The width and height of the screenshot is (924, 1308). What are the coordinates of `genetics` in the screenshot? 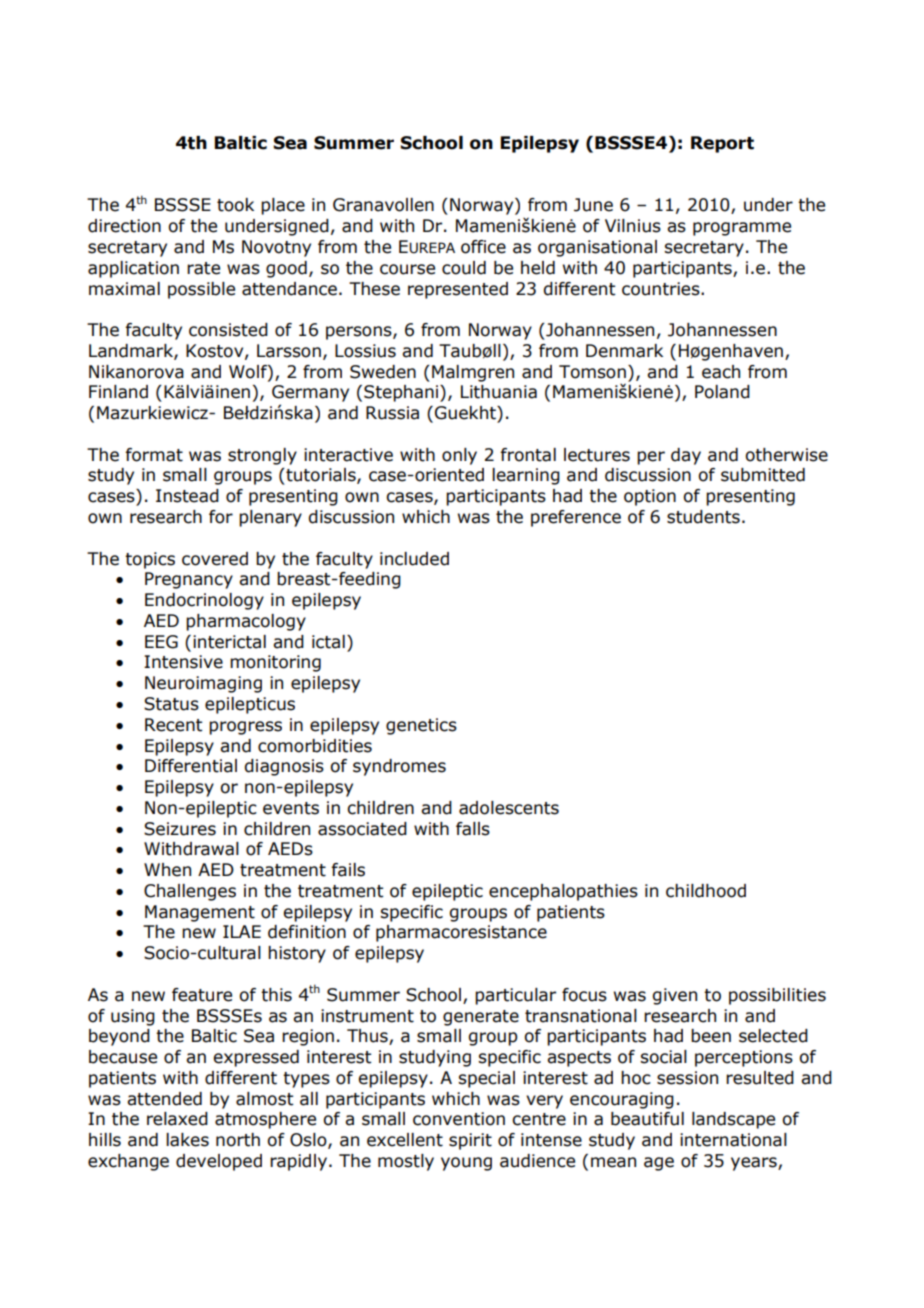 It's located at (421, 726).
